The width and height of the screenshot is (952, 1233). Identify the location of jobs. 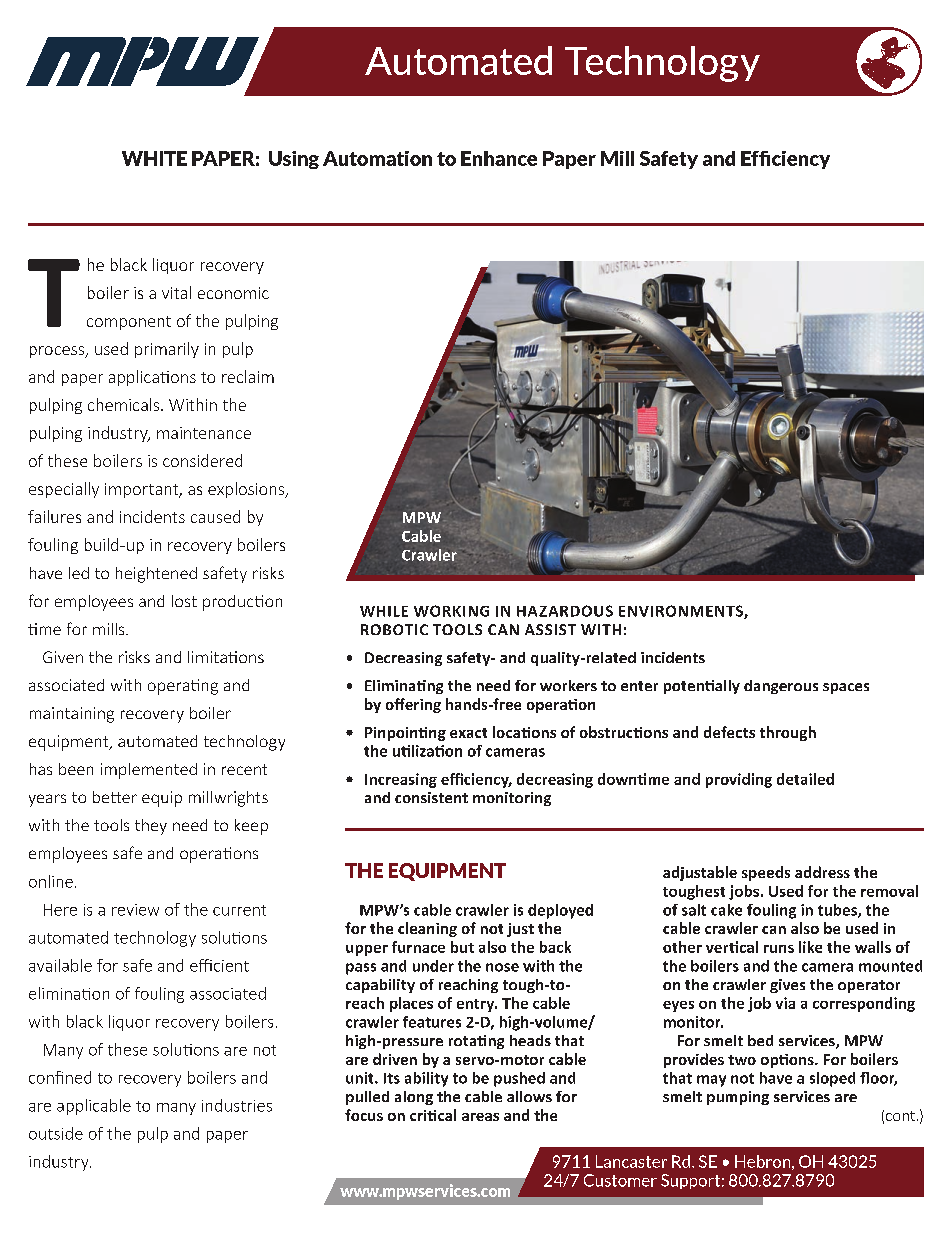
(744, 892).
